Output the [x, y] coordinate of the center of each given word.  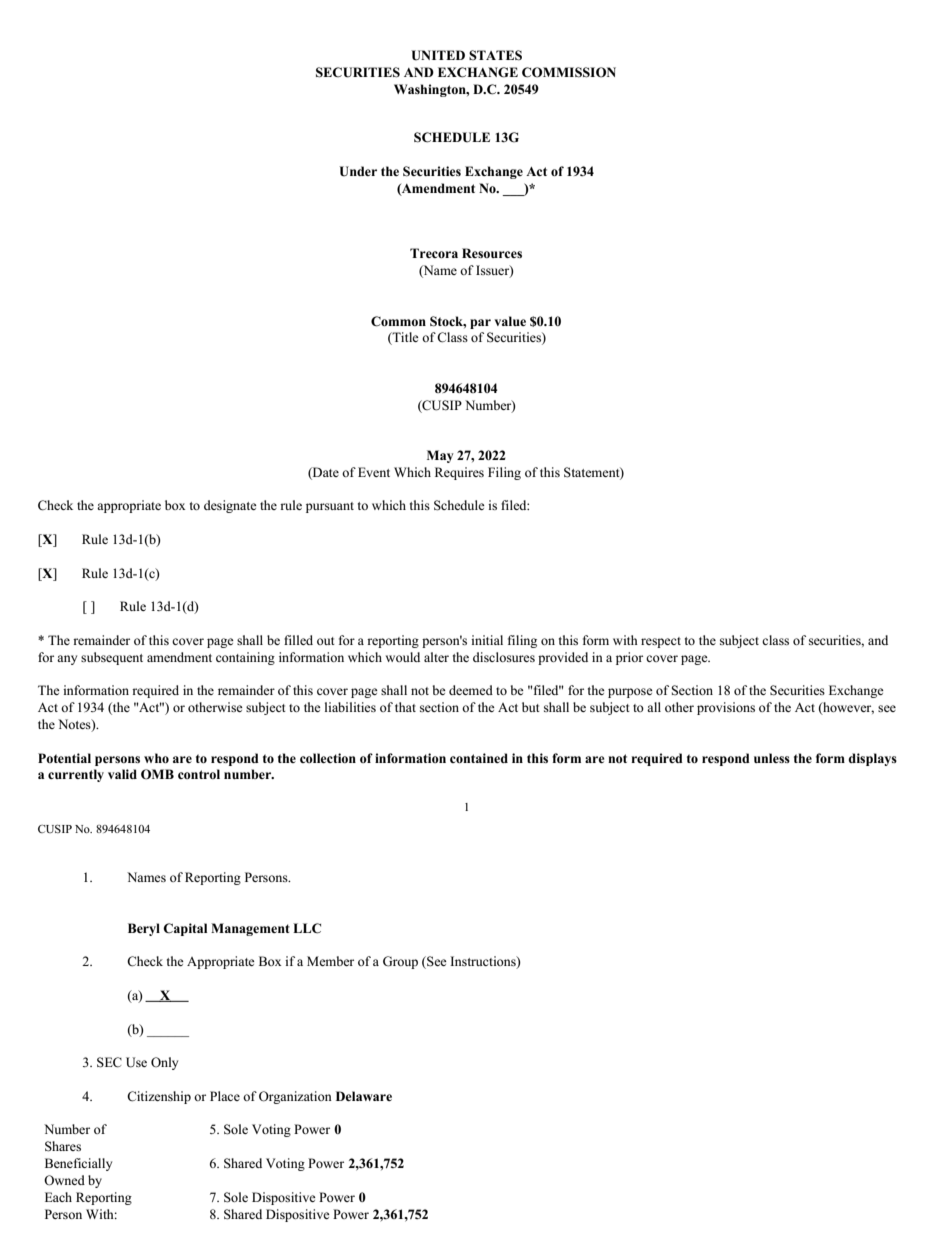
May [440, 456]
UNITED [438, 55]
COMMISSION [569, 72]
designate [230, 506]
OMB [157, 774]
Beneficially [78, 1164]
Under [358, 171]
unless [772, 758]
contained [479, 758]
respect [661, 642]
